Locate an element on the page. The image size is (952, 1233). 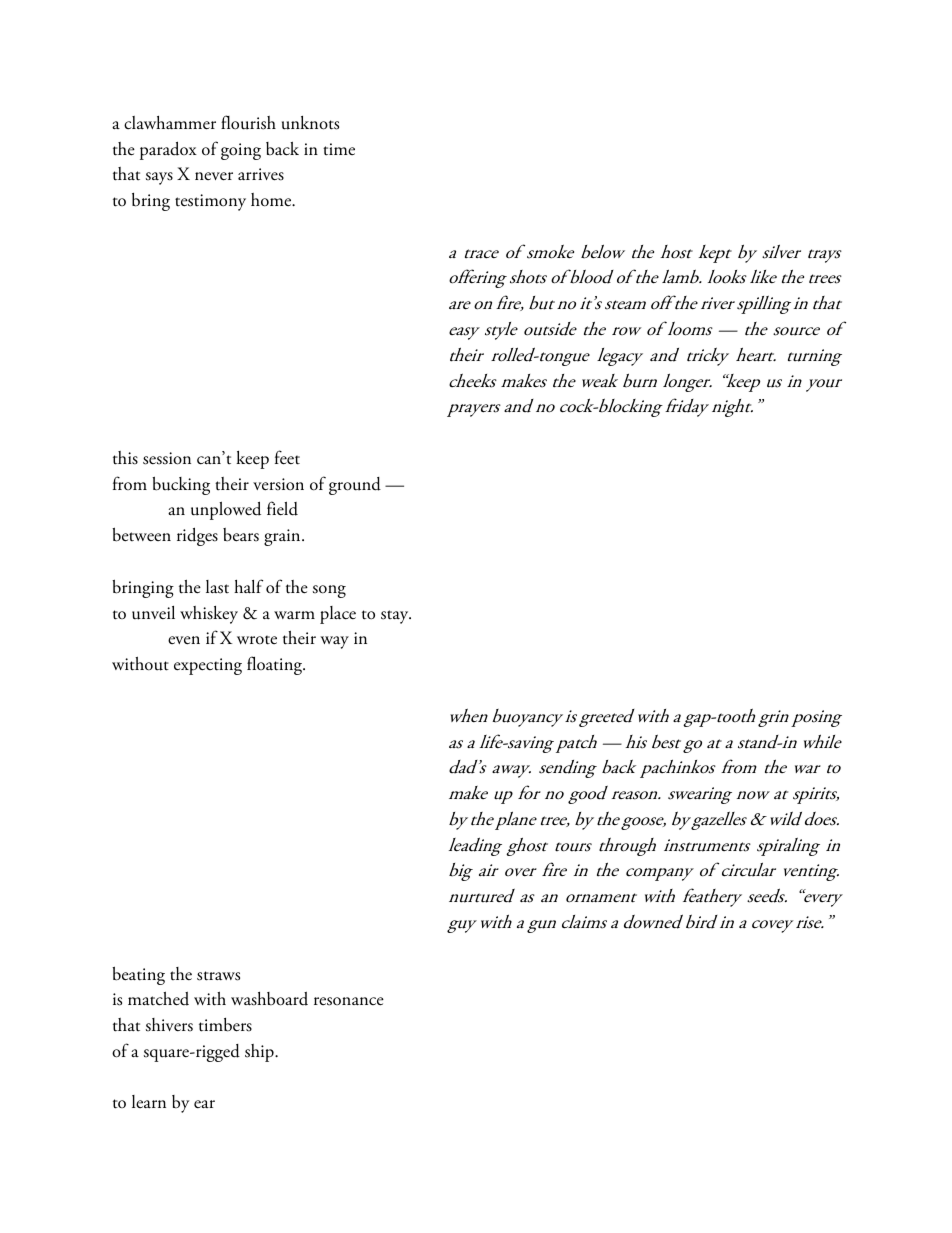
learn is located at coordinates (149, 1101).
